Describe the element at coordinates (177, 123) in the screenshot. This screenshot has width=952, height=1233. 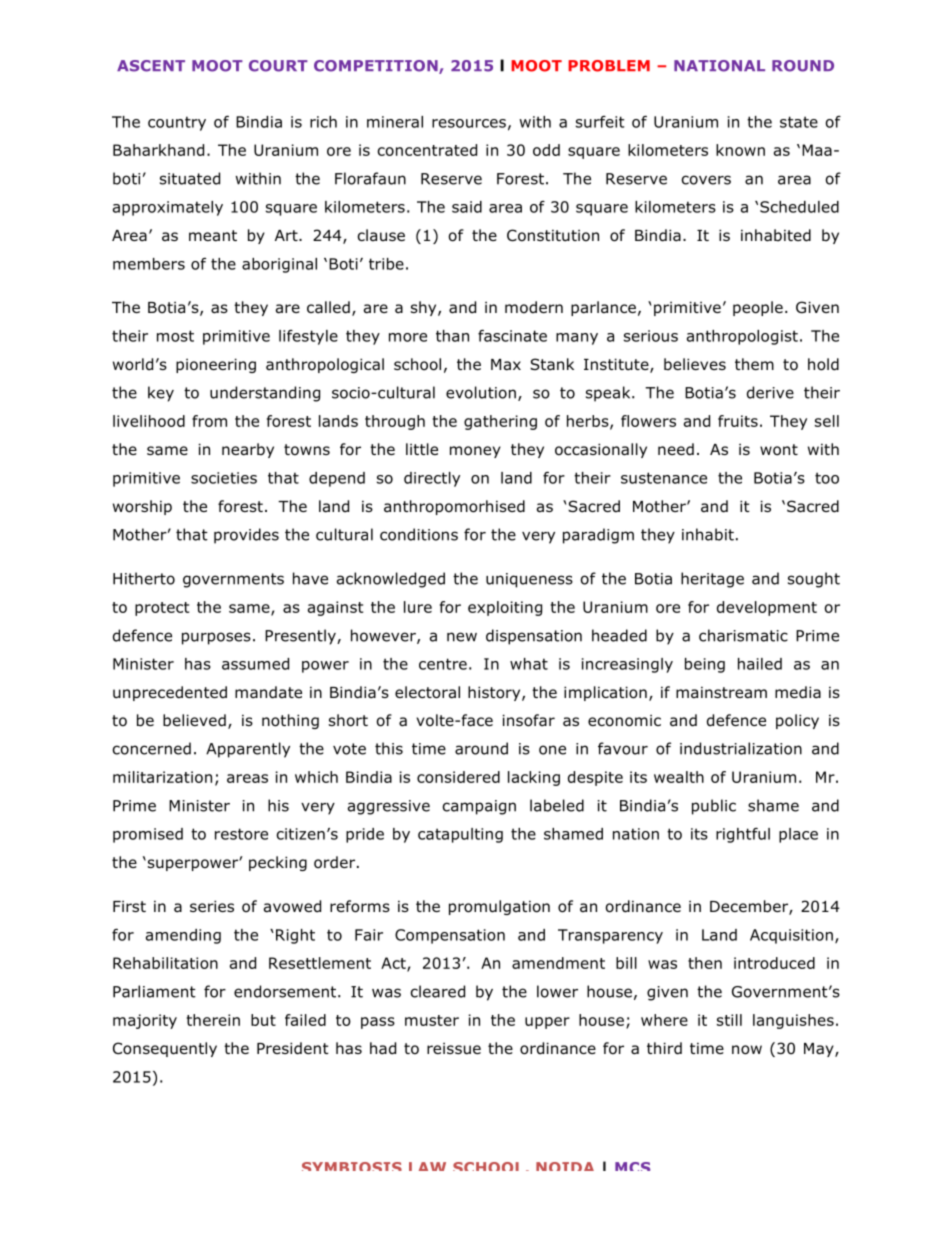
I see `country` at that location.
